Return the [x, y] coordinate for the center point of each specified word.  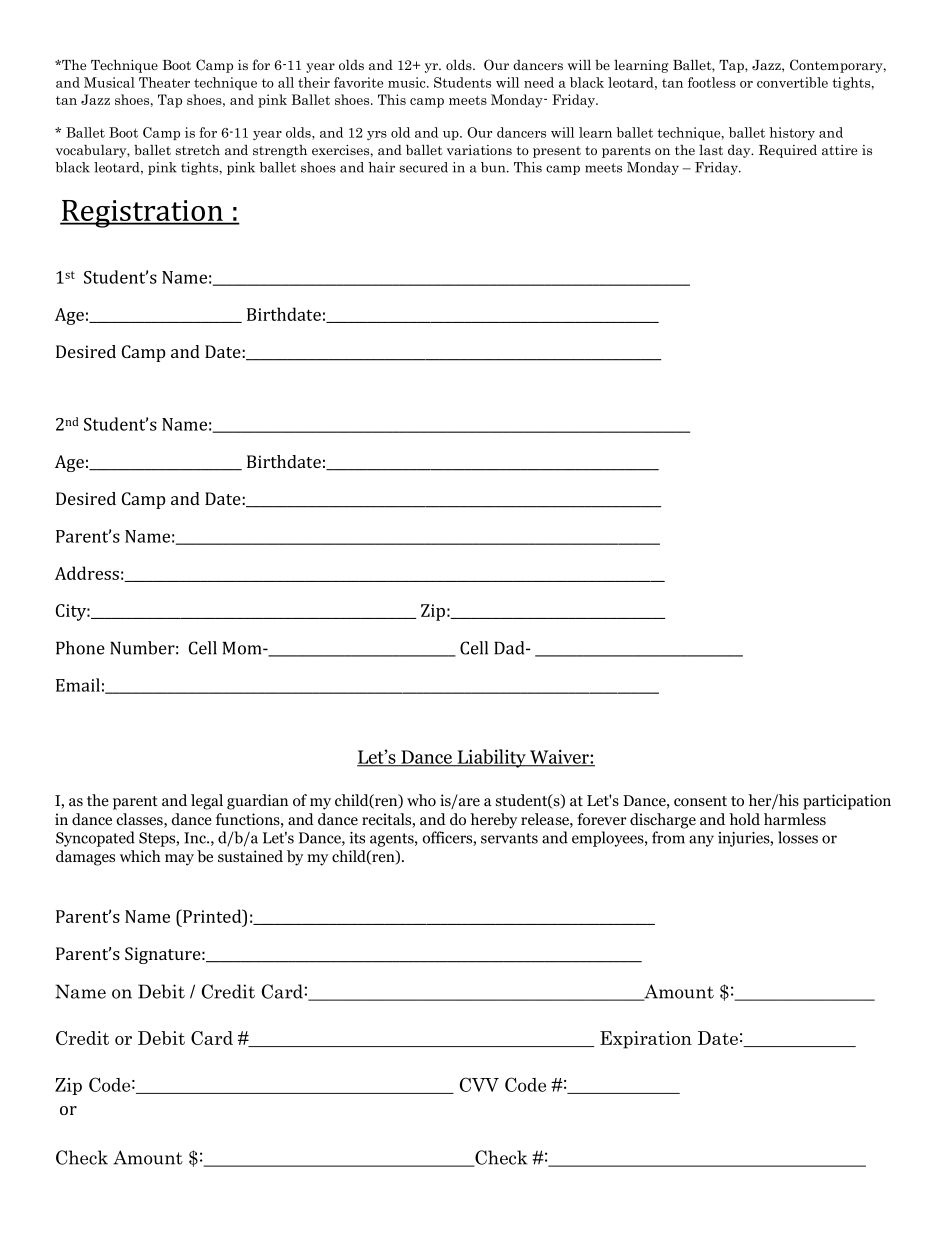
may [179, 860]
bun [494, 167]
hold [744, 819]
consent [700, 801]
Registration [142, 214]
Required [788, 151]
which [140, 856]
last [711, 150]
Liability [491, 758]
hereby [493, 821]
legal [207, 802]
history [792, 133]
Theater [164, 82]
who [421, 800]
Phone [80, 648]
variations [479, 150]
